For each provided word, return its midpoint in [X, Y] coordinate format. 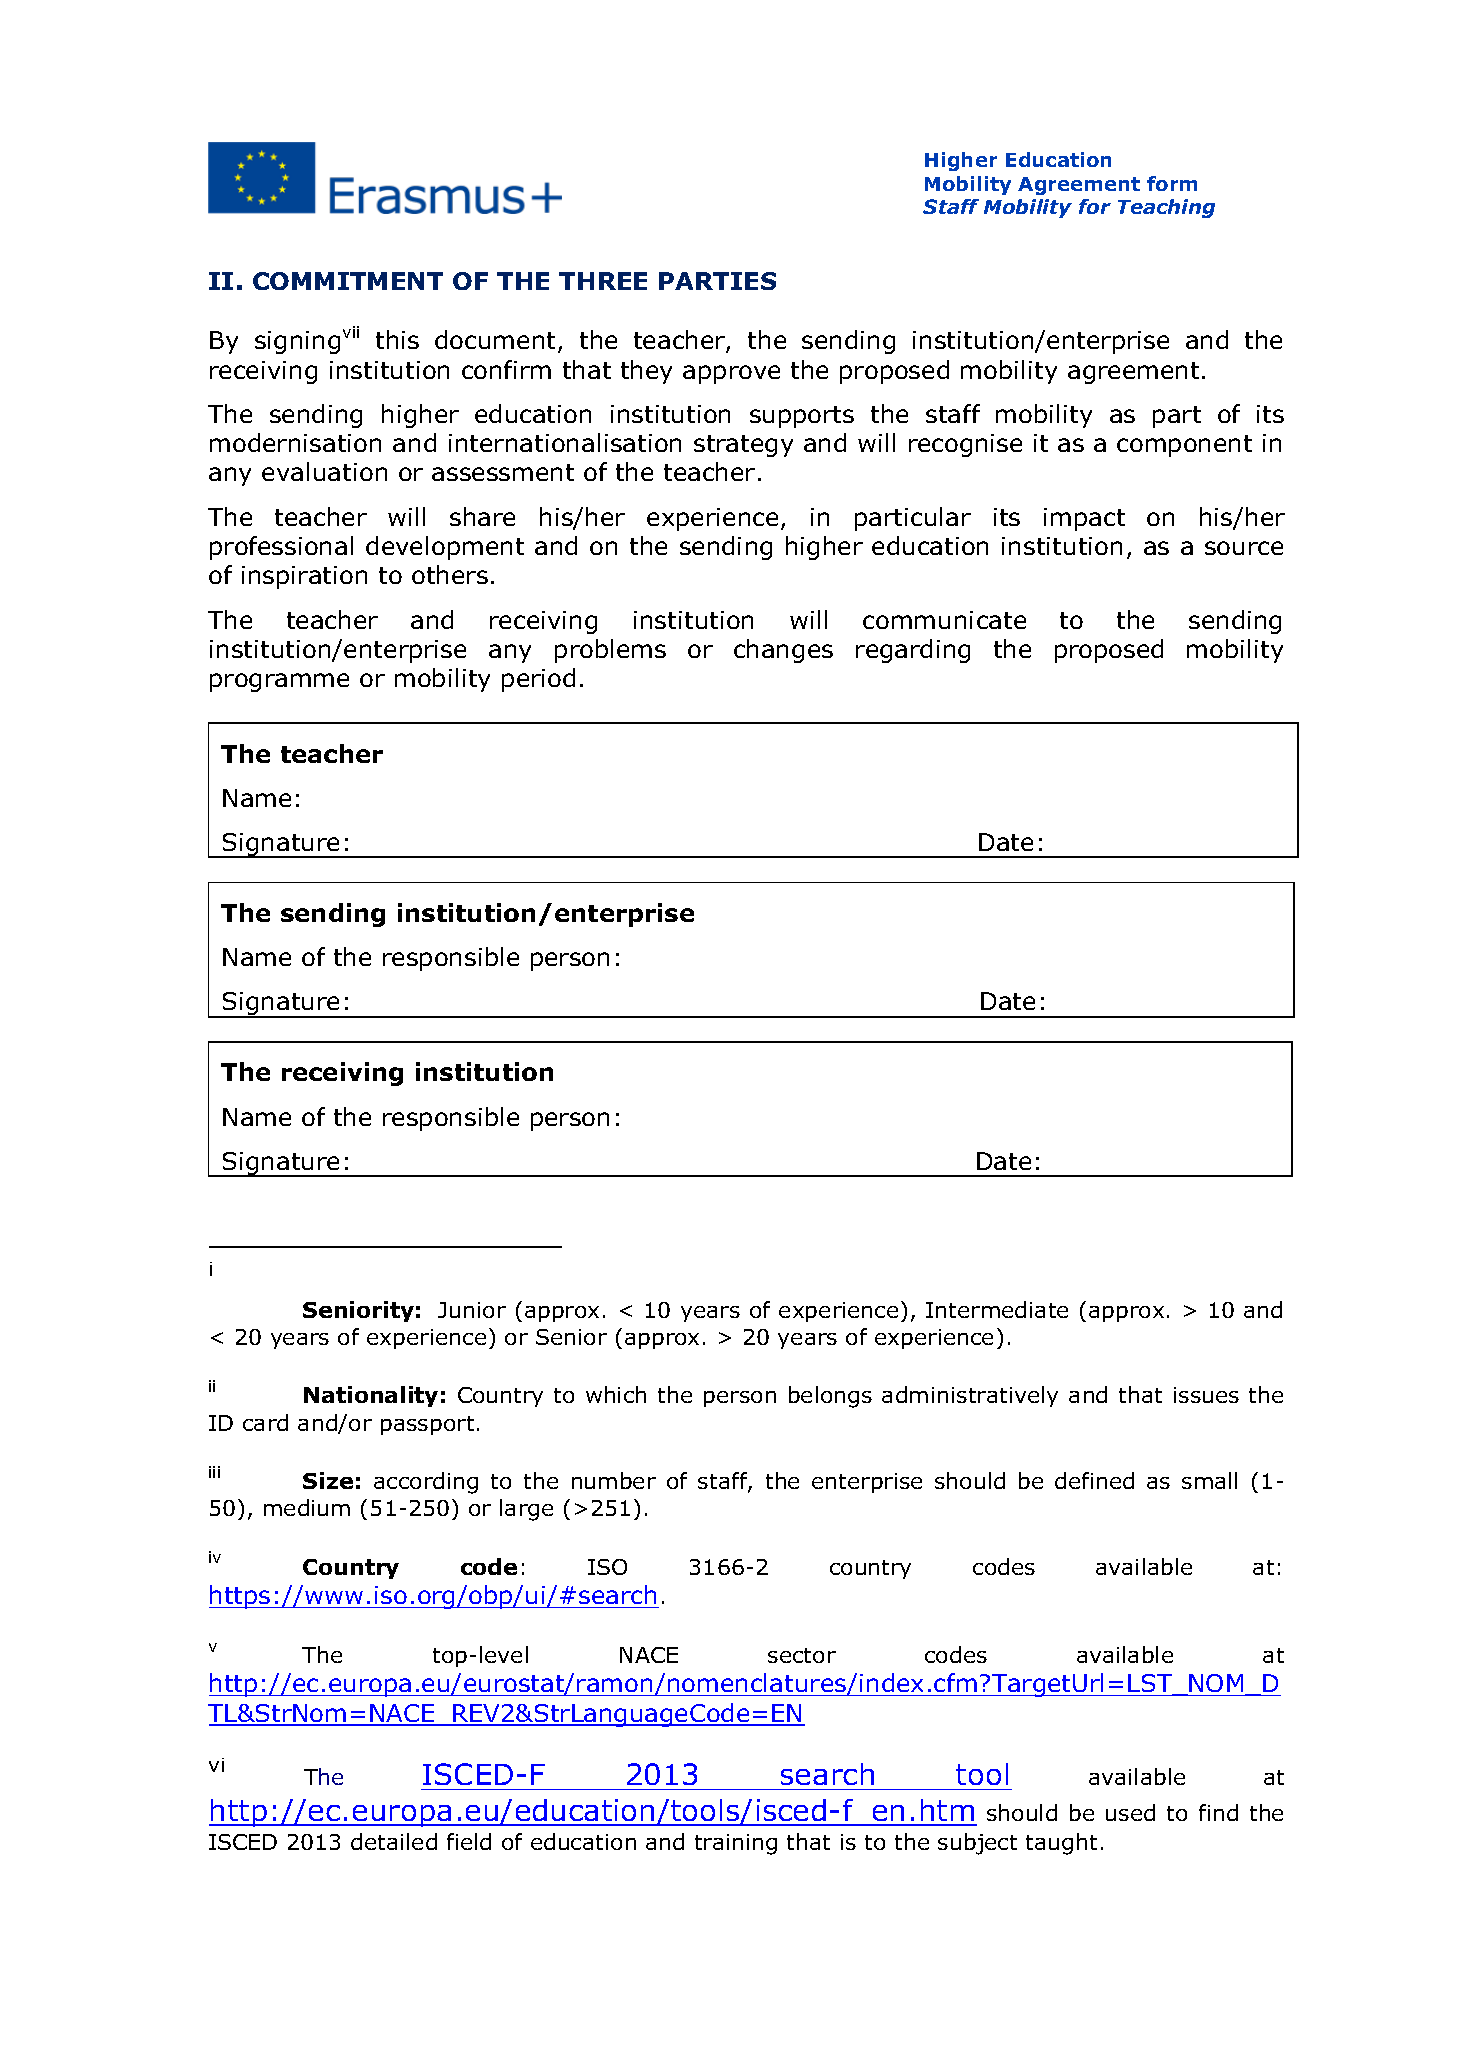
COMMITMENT [348, 281]
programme [279, 682]
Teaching [1166, 208]
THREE [603, 281]
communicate [944, 620]
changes [783, 651]
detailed [394, 1841]
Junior [472, 1310]
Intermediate [997, 1309]
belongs [830, 1397]
